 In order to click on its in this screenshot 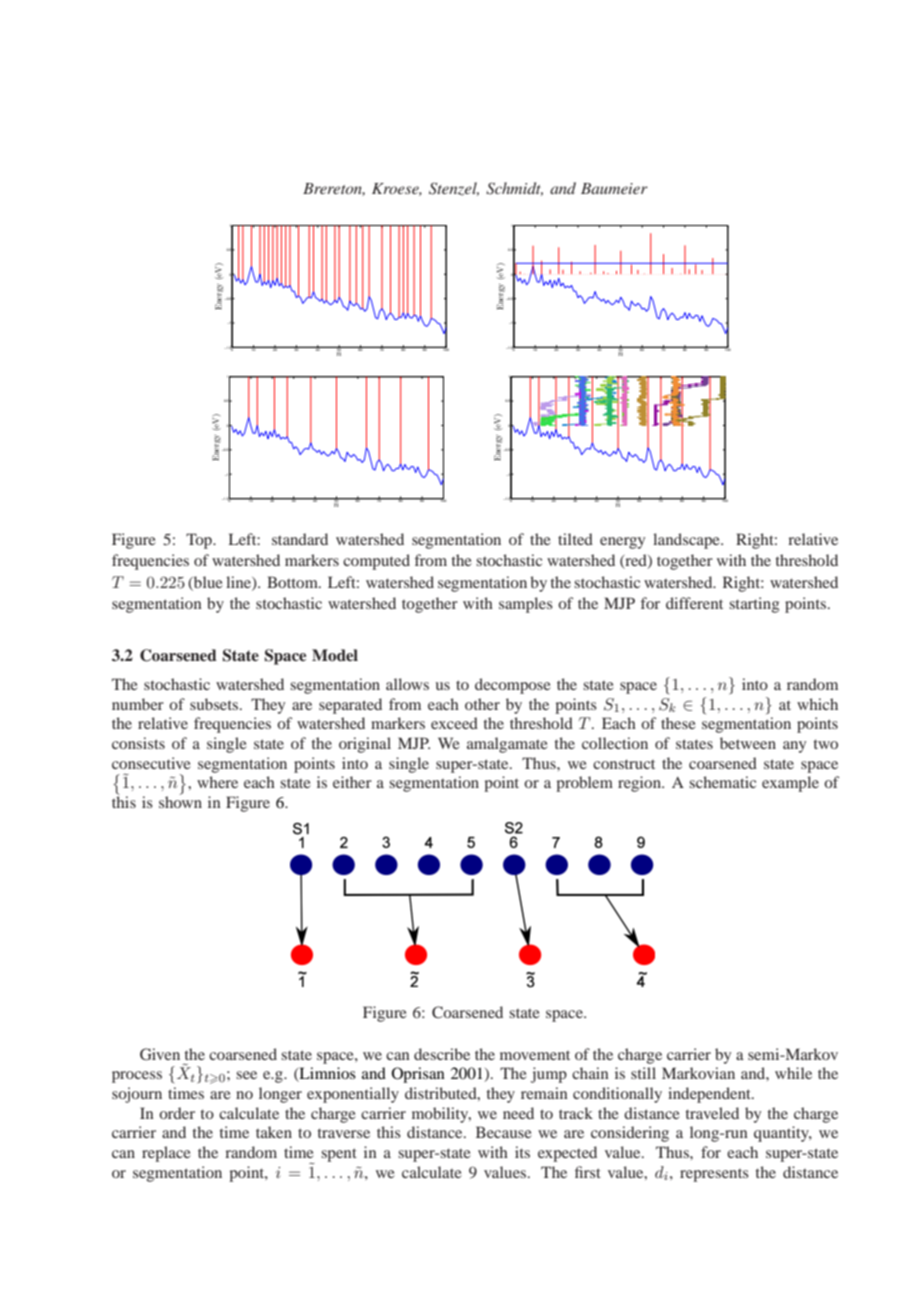, I will do `click(522, 1152)`.
